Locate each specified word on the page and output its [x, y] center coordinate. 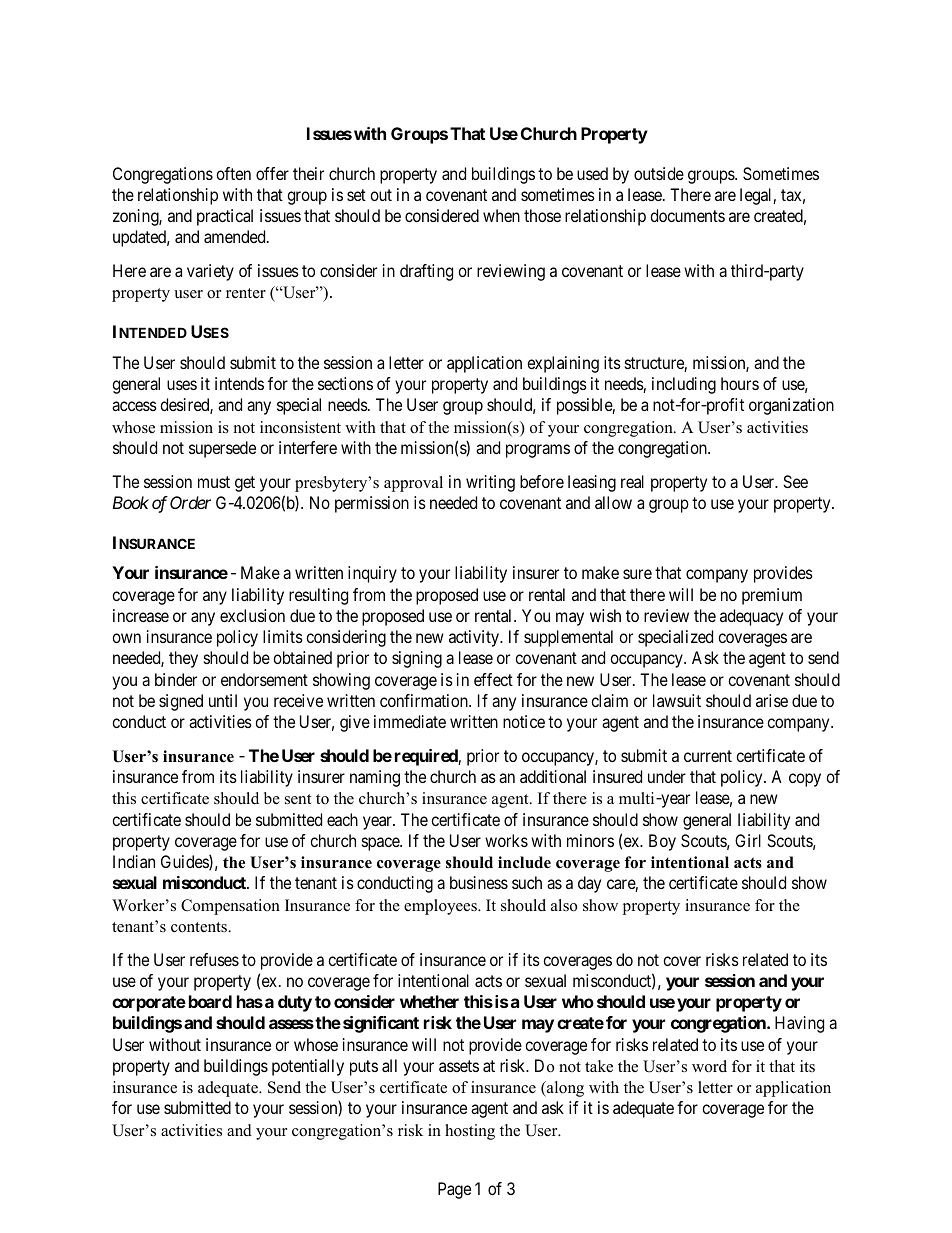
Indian [134, 861]
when [501, 215]
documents [687, 215]
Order [190, 502]
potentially [308, 1067]
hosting [470, 1132]
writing [490, 483]
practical [225, 217]
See [795, 481]
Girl [748, 840]
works [506, 840]
